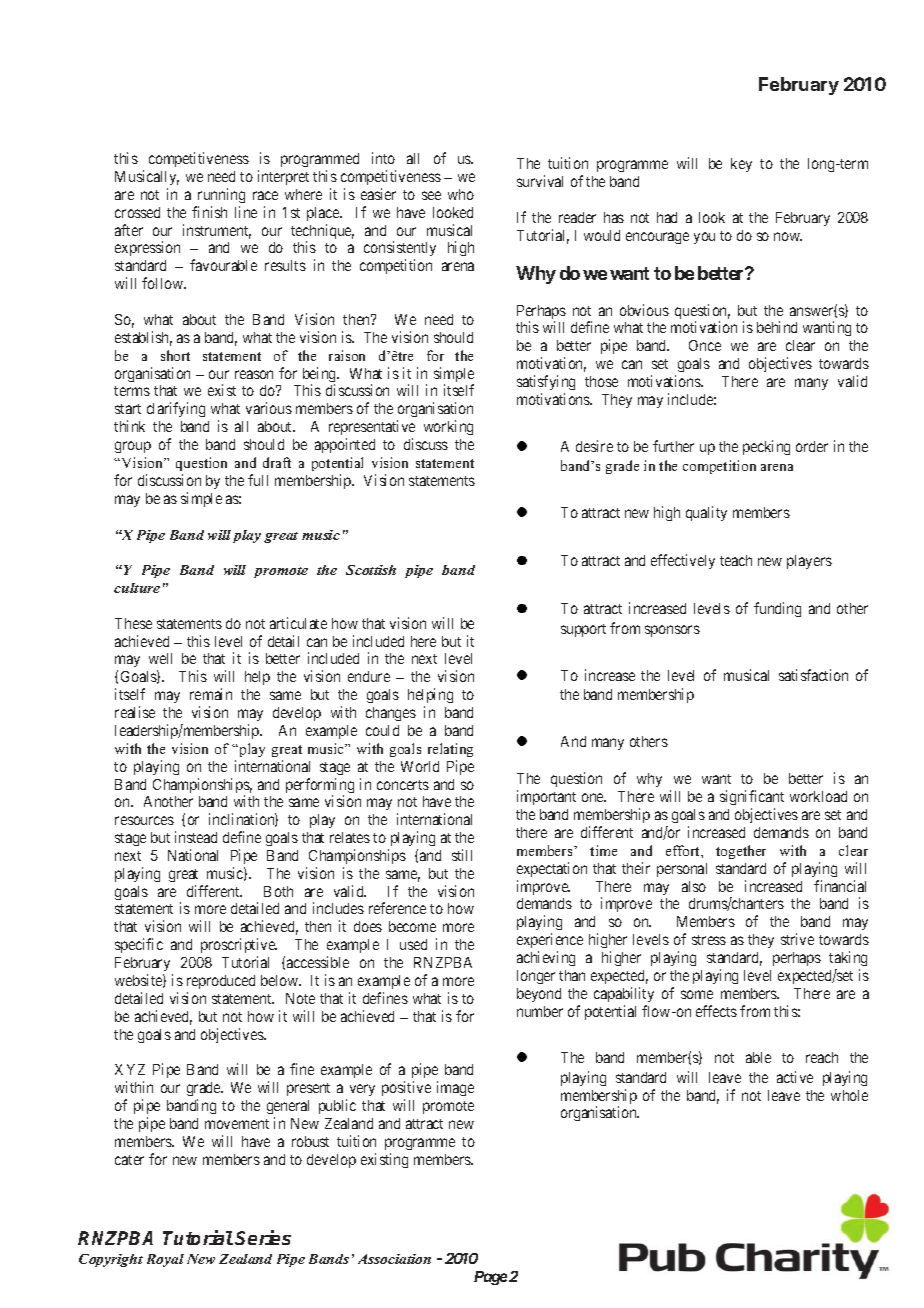  What do you see at coordinates (221, 195) in the screenshot?
I see `running` at bounding box center [221, 195].
